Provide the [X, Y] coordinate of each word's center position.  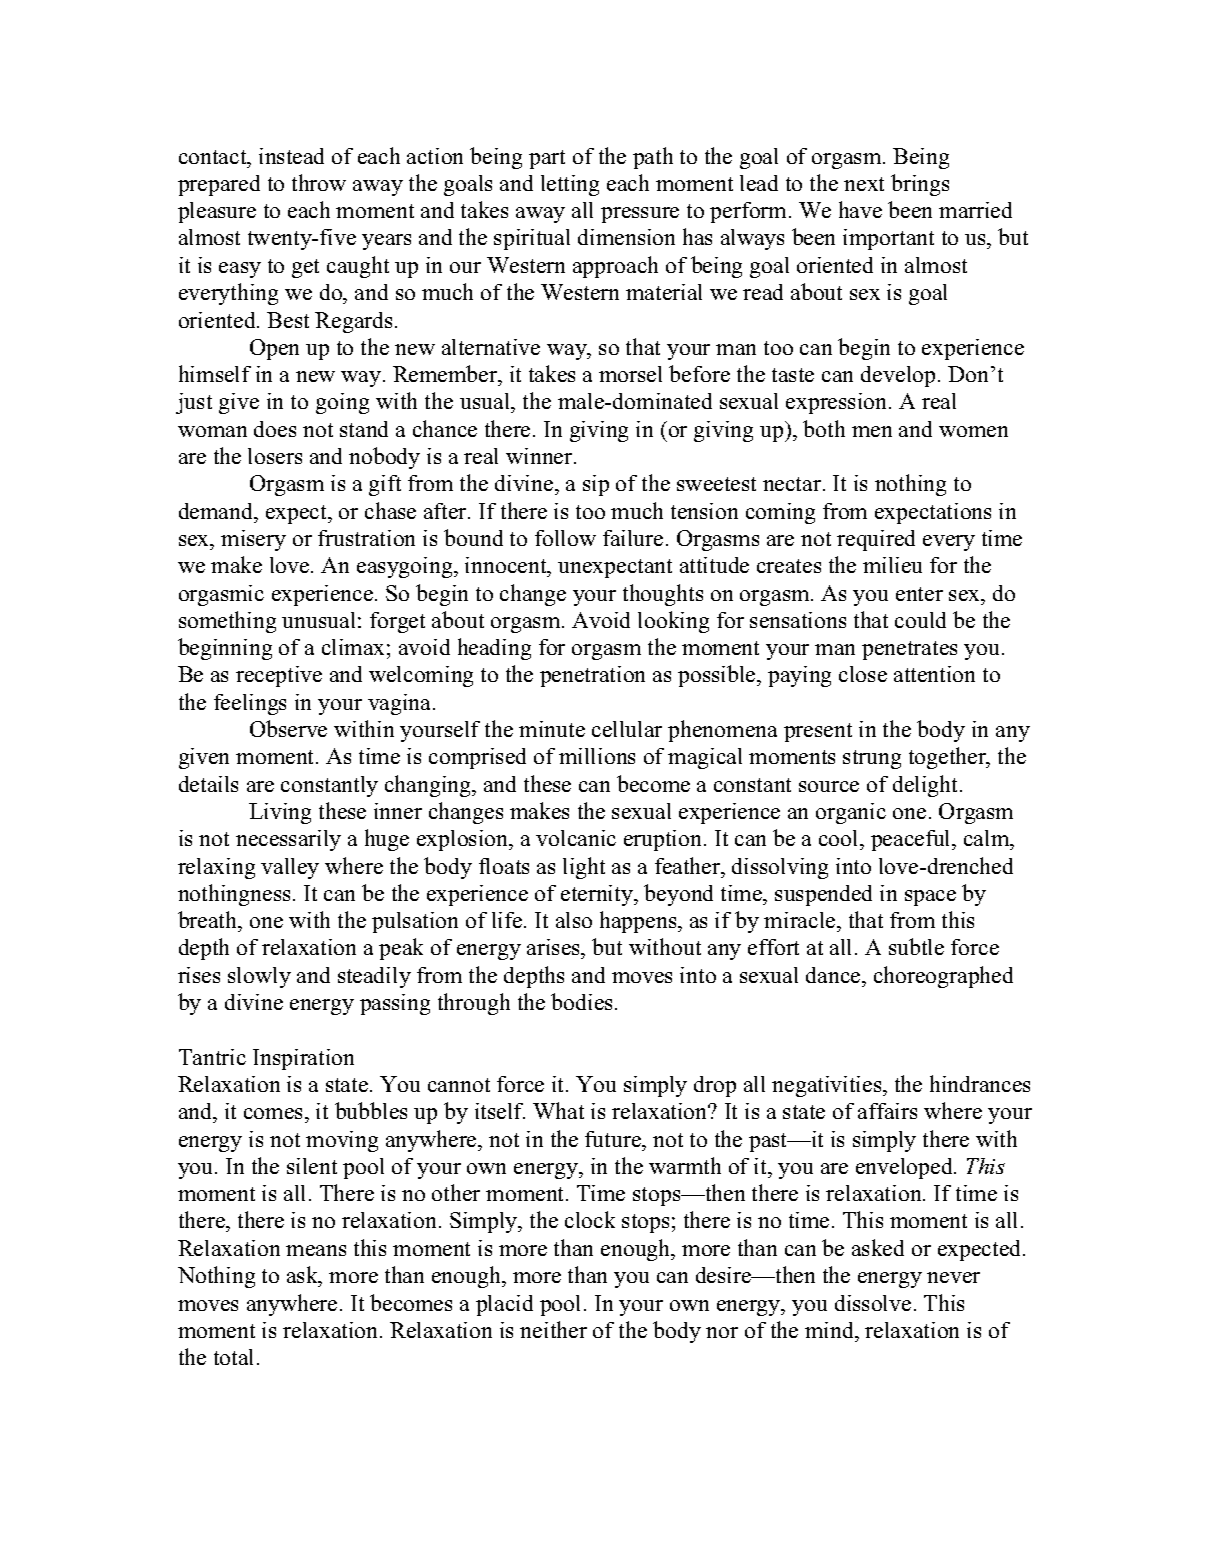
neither [553, 1329]
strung [872, 759]
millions [597, 756]
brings [920, 185]
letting [570, 185]
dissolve [873, 1303]
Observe [288, 728]
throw [319, 182]
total [233, 1357]
